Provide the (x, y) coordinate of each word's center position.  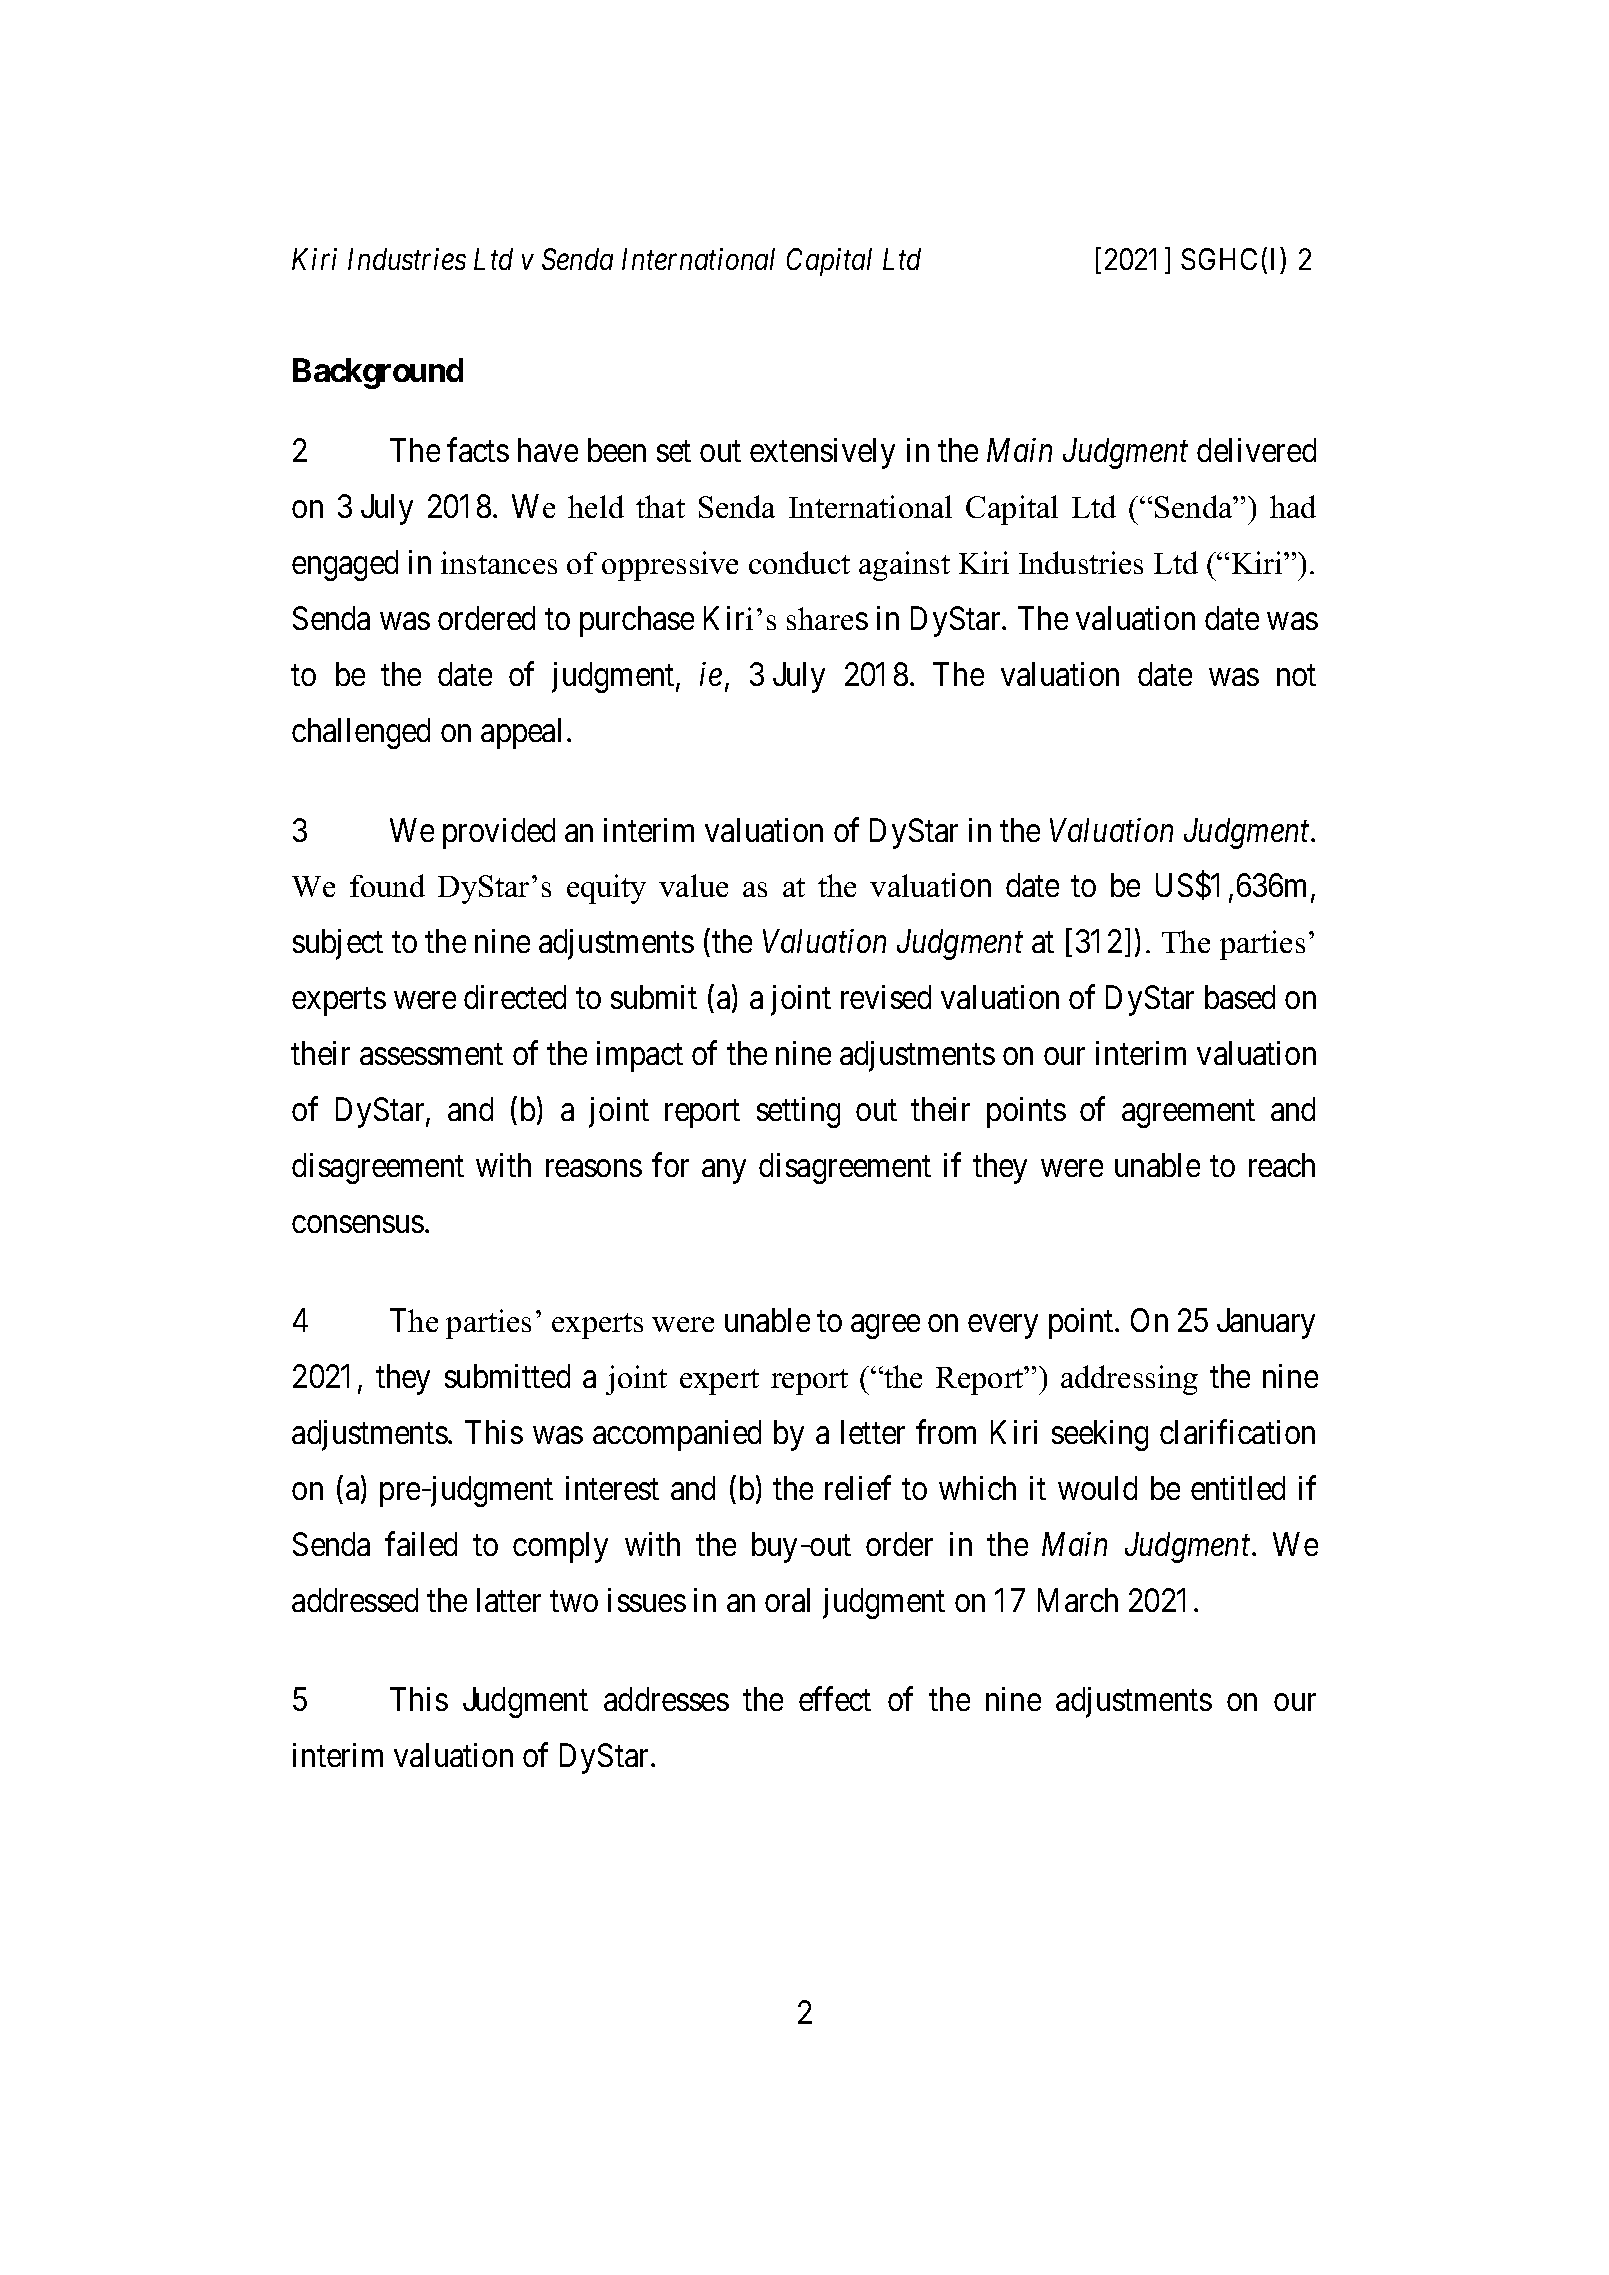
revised (886, 997)
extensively (822, 453)
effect (835, 1699)
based (1240, 997)
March (1078, 1600)
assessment (431, 1054)
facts (478, 450)
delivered (1256, 450)
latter (509, 1600)
